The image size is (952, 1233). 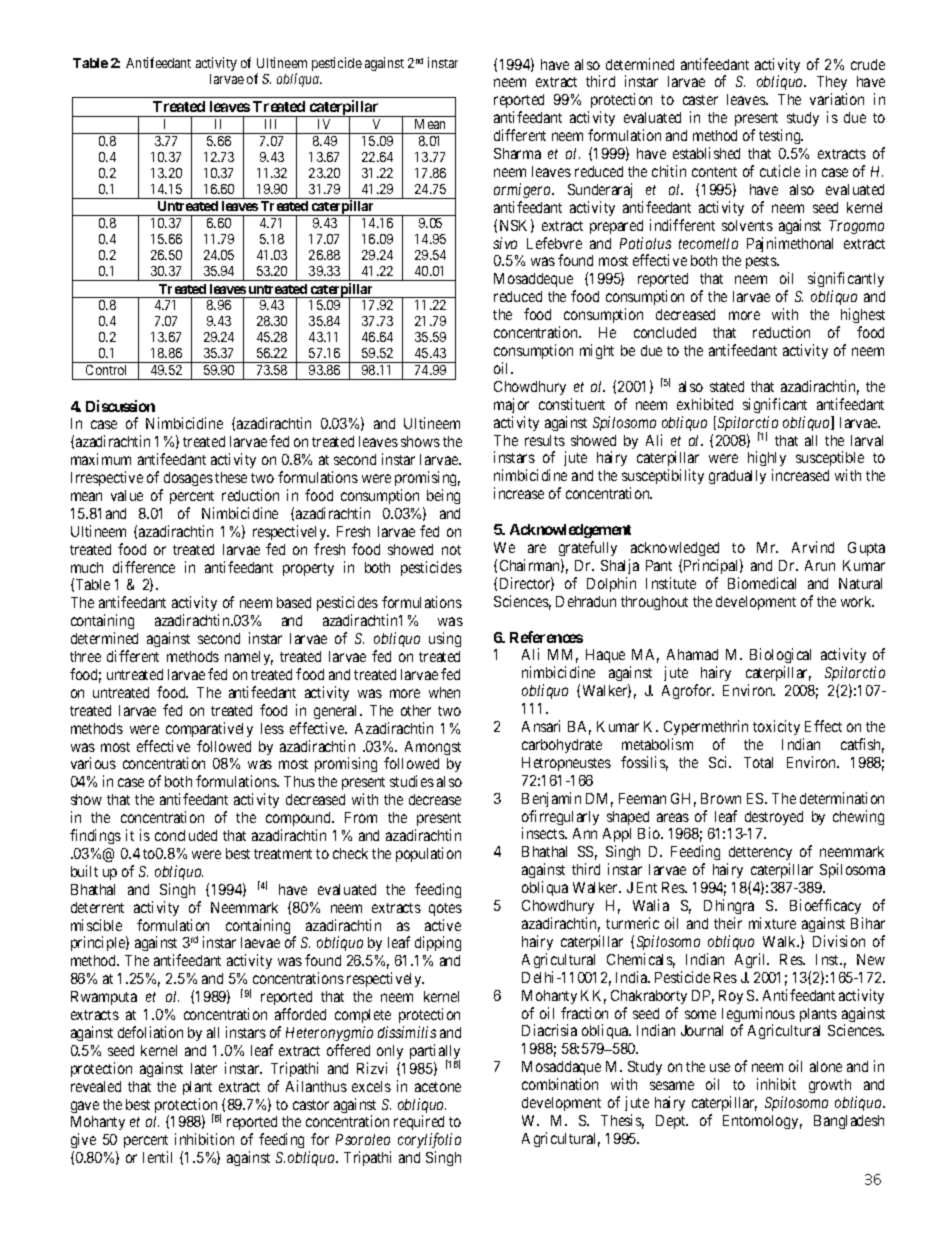 What do you see at coordinates (188, 479) in the screenshot?
I see `dosages` at bounding box center [188, 479].
